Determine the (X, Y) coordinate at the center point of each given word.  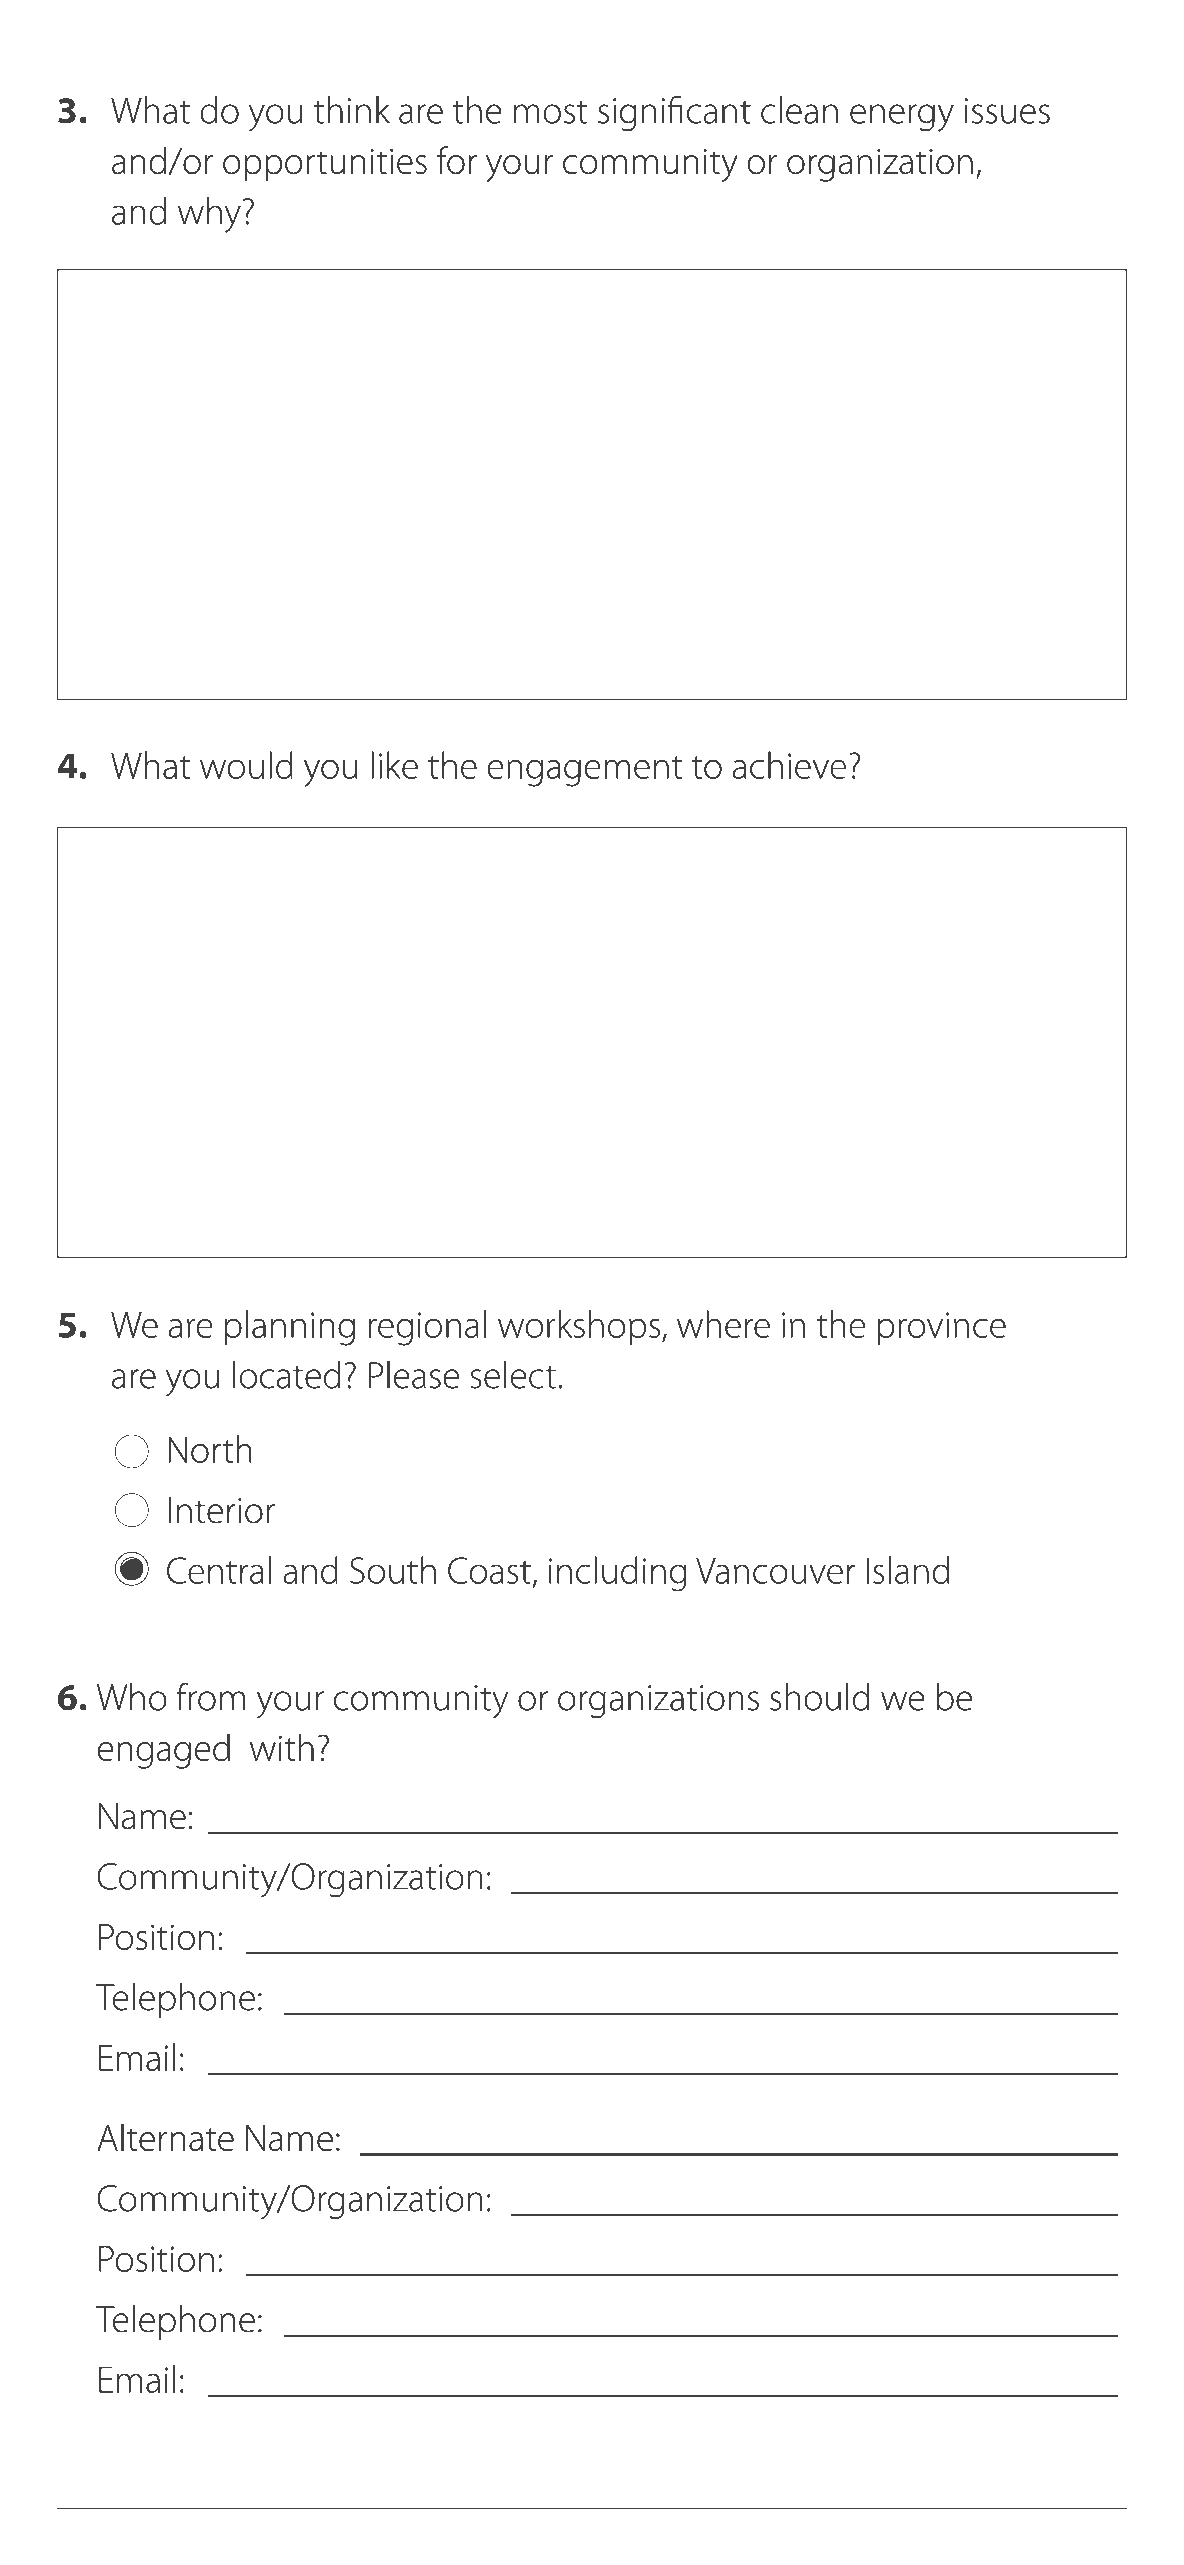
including (618, 1574)
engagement (584, 771)
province (941, 1328)
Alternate (165, 2137)
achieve (789, 765)
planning (290, 1328)
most (551, 112)
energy (902, 118)
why (209, 215)
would (246, 765)
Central (219, 1570)
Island (907, 1570)
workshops (579, 1327)
